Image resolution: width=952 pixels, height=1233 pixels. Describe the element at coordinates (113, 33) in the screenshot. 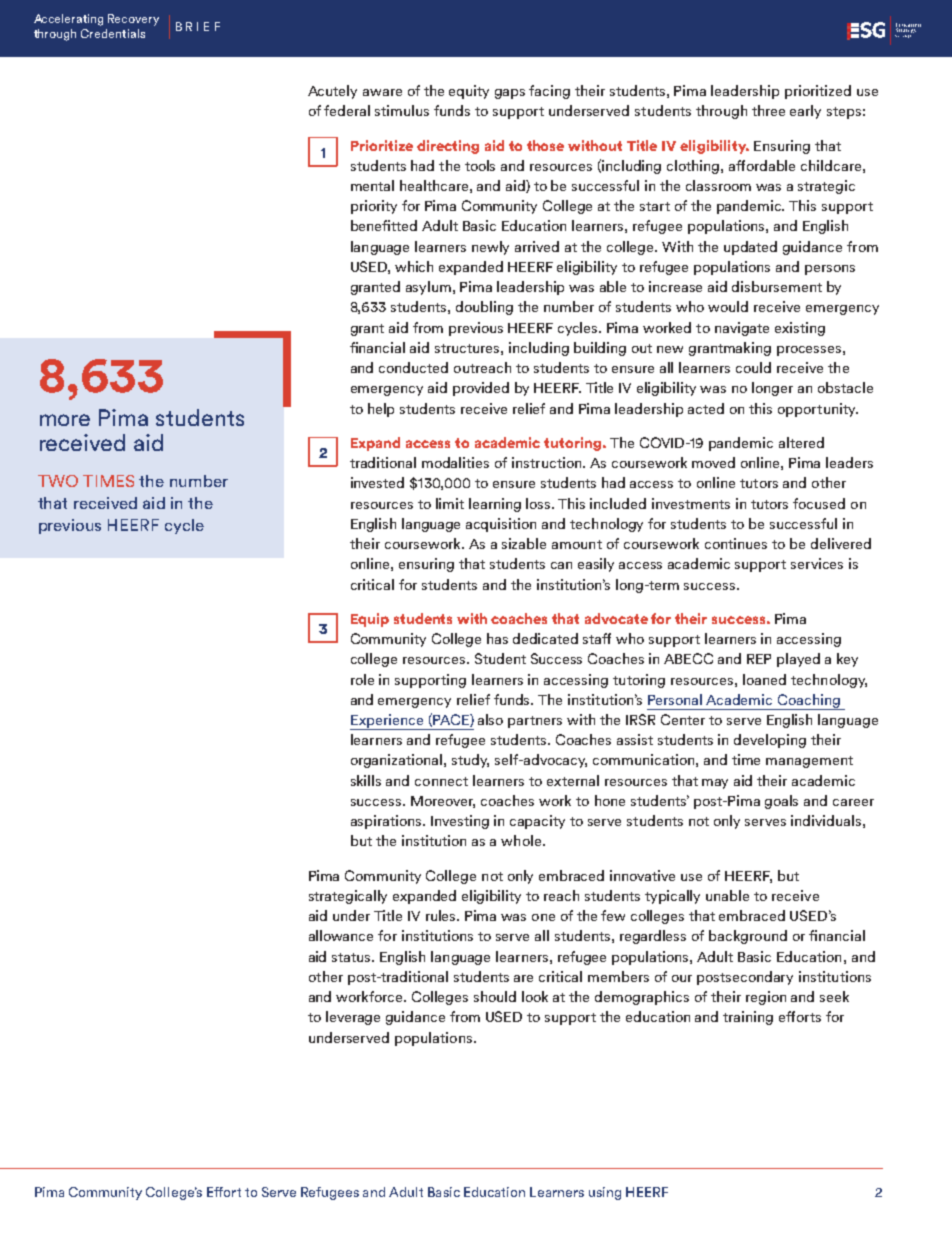

I see `Credentials` at that location.
